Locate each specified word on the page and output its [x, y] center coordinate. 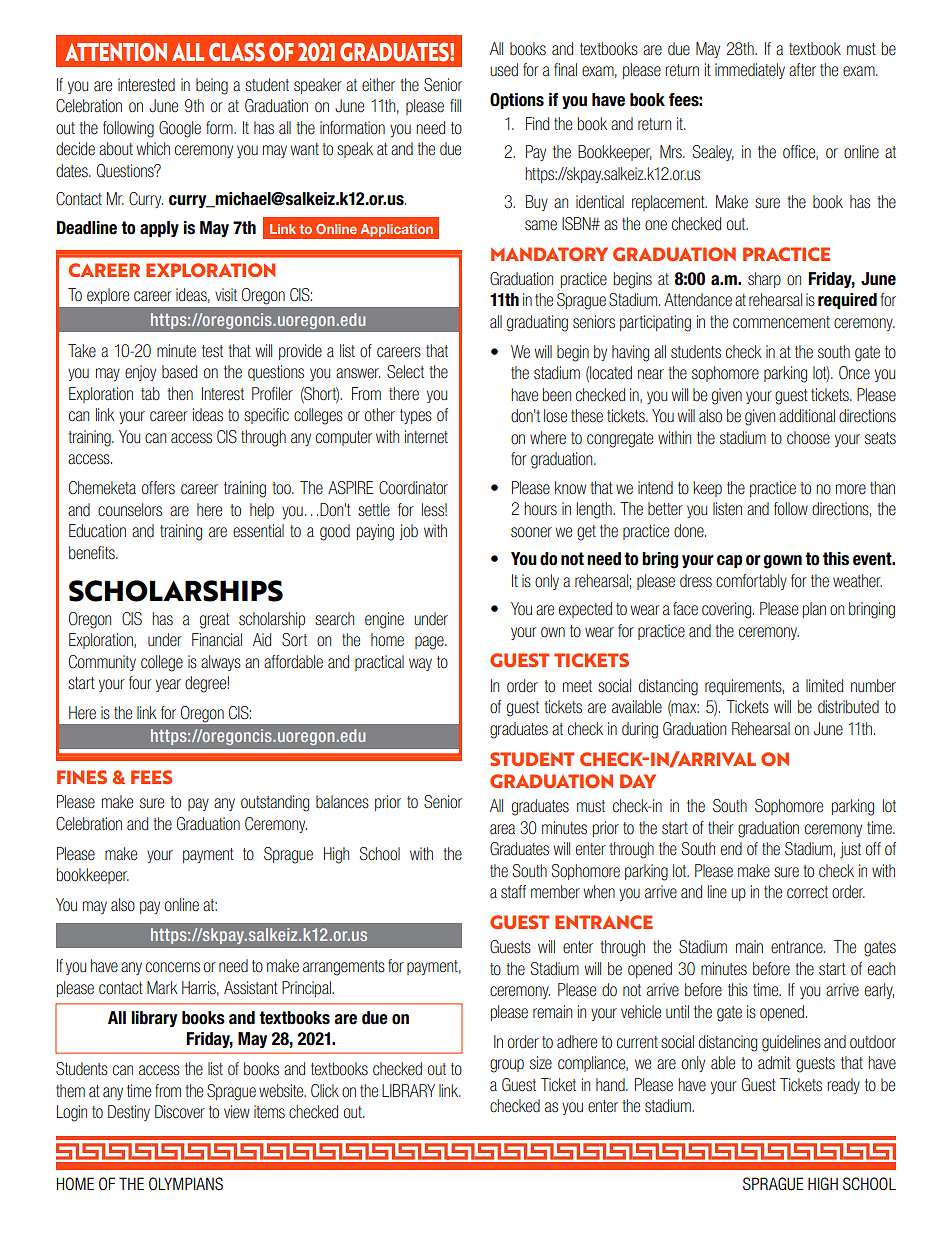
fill [455, 105]
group [507, 1066]
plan [814, 610]
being [212, 86]
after [802, 69]
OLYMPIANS [186, 1183]
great [215, 621]
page [430, 643]
